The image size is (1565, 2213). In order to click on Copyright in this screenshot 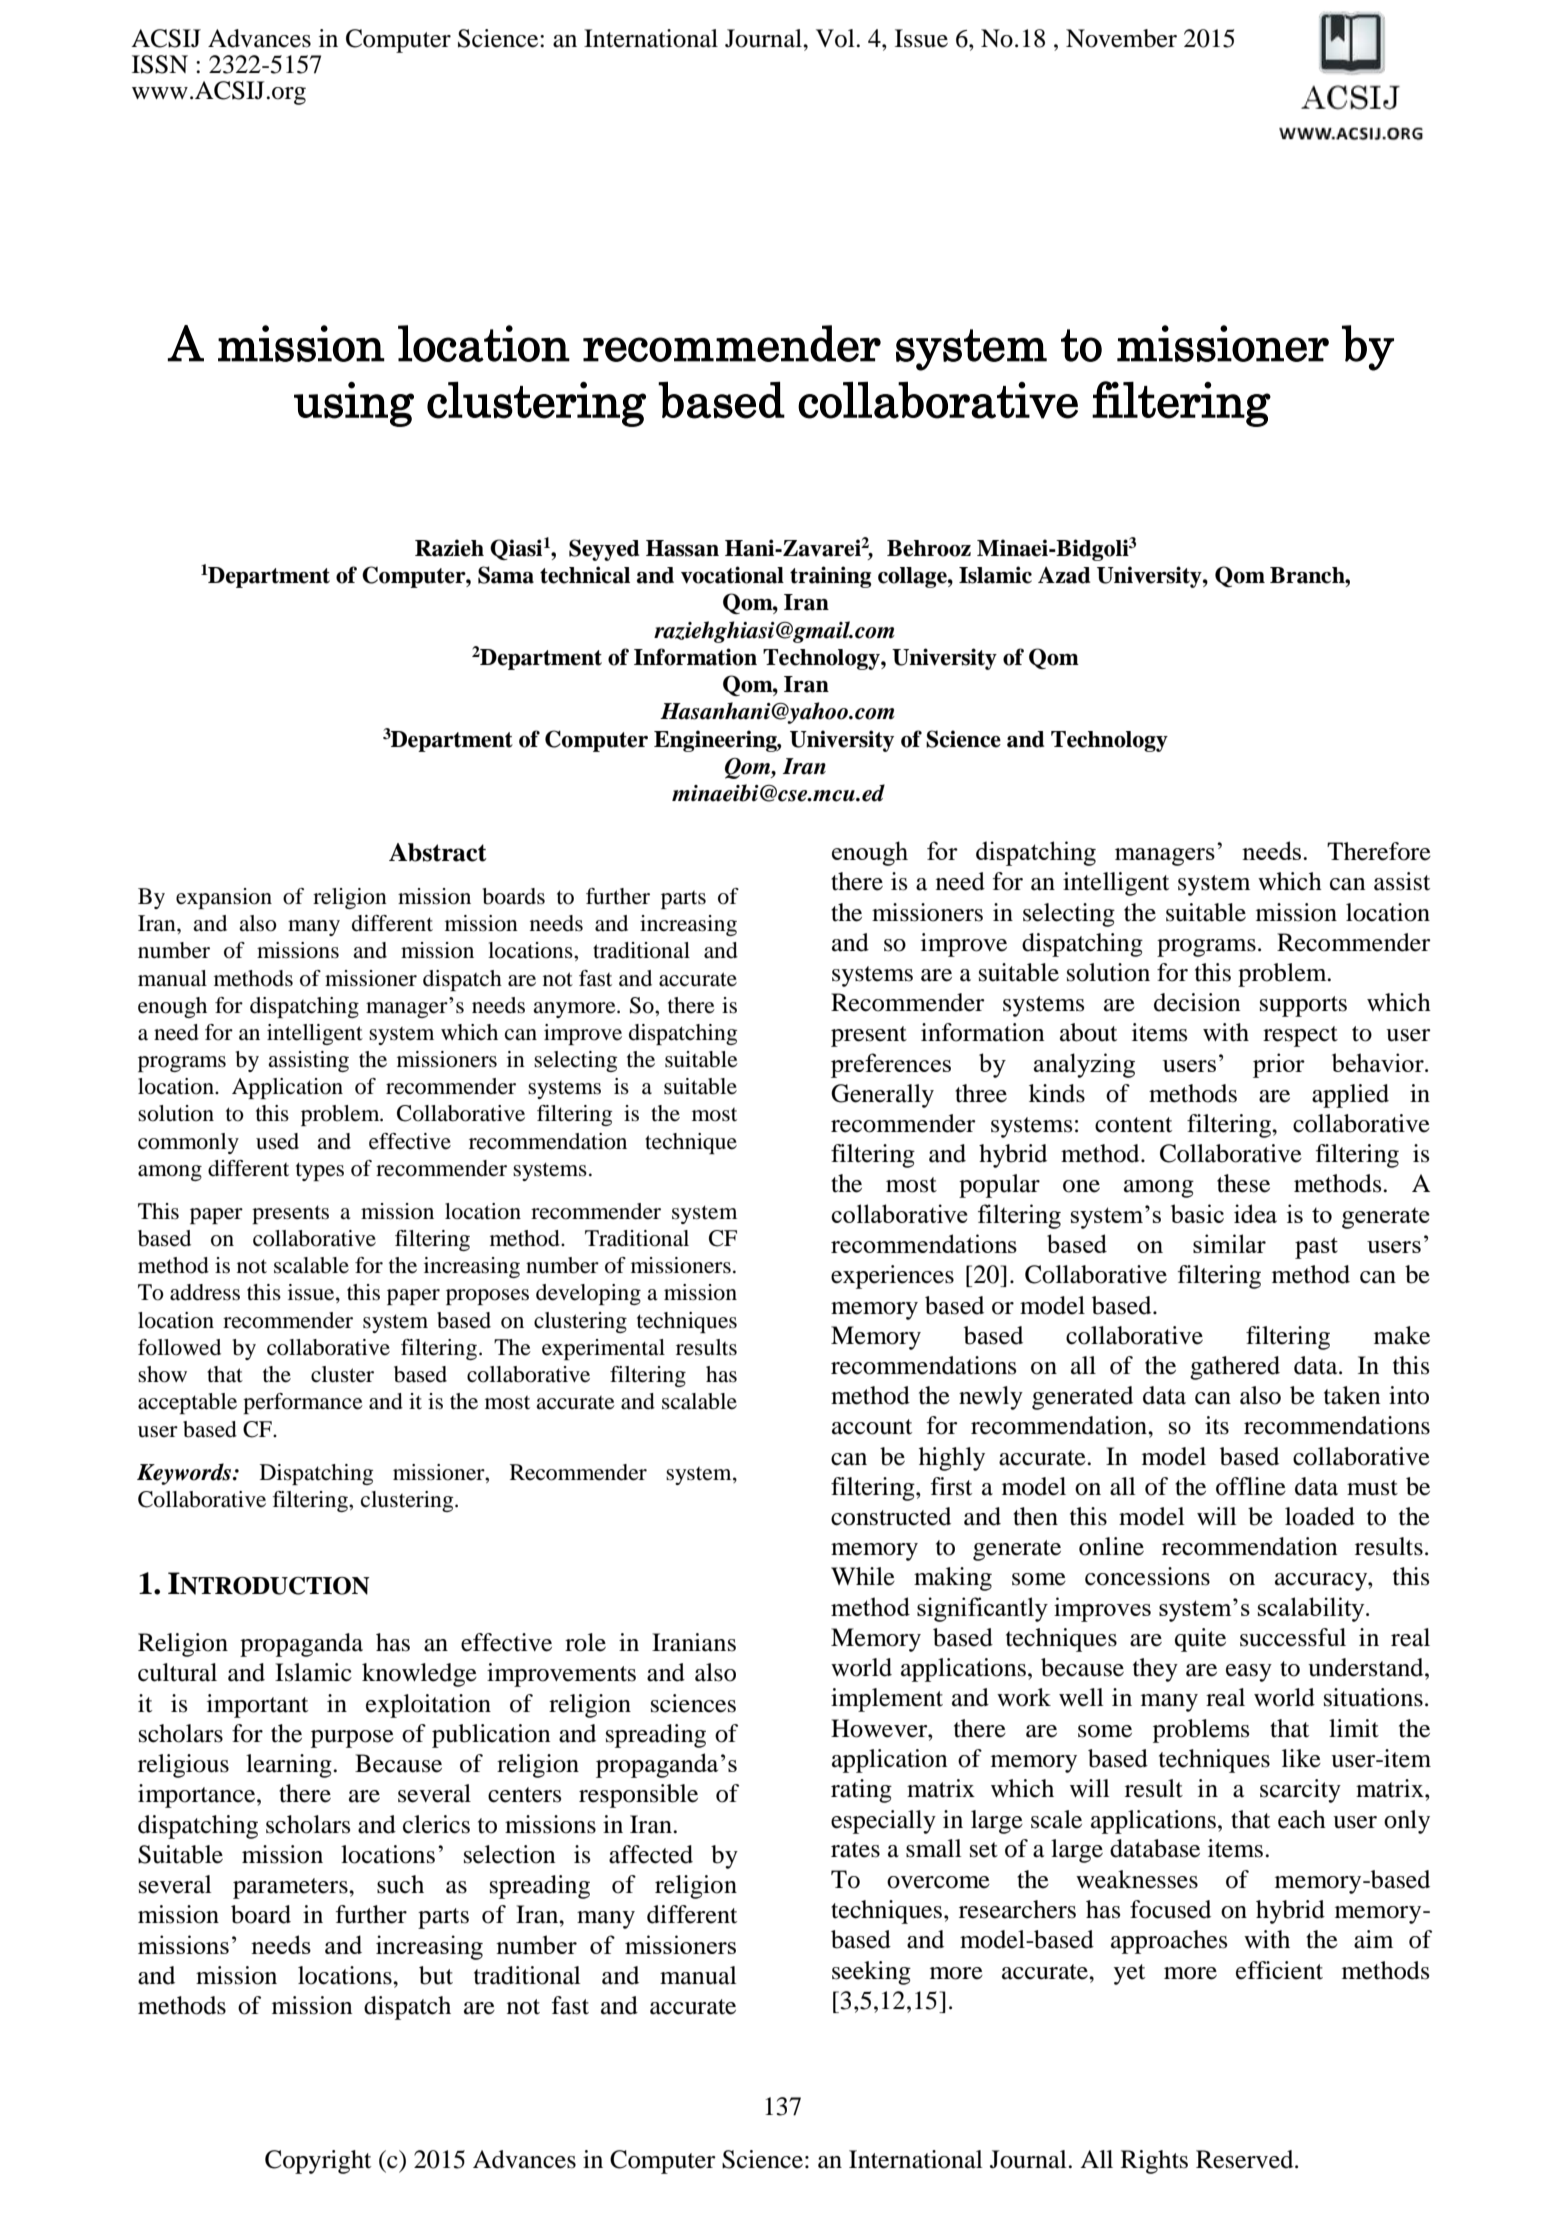, I will do `click(318, 2162)`.
